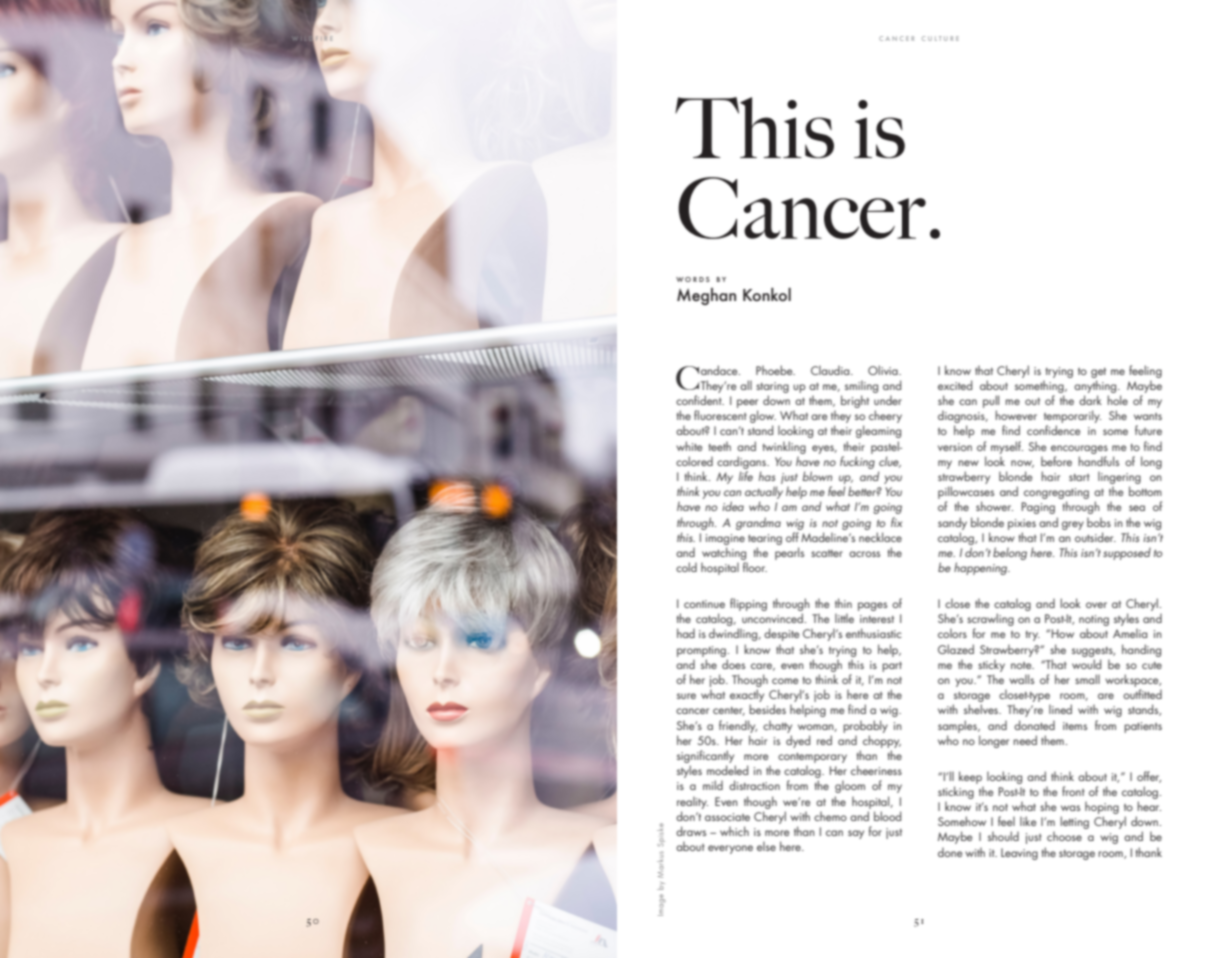 This screenshot has height=958, width=1232. What do you see at coordinates (884, 370) in the screenshot?
I see `Olivia` at bounding box center [884, 370].
